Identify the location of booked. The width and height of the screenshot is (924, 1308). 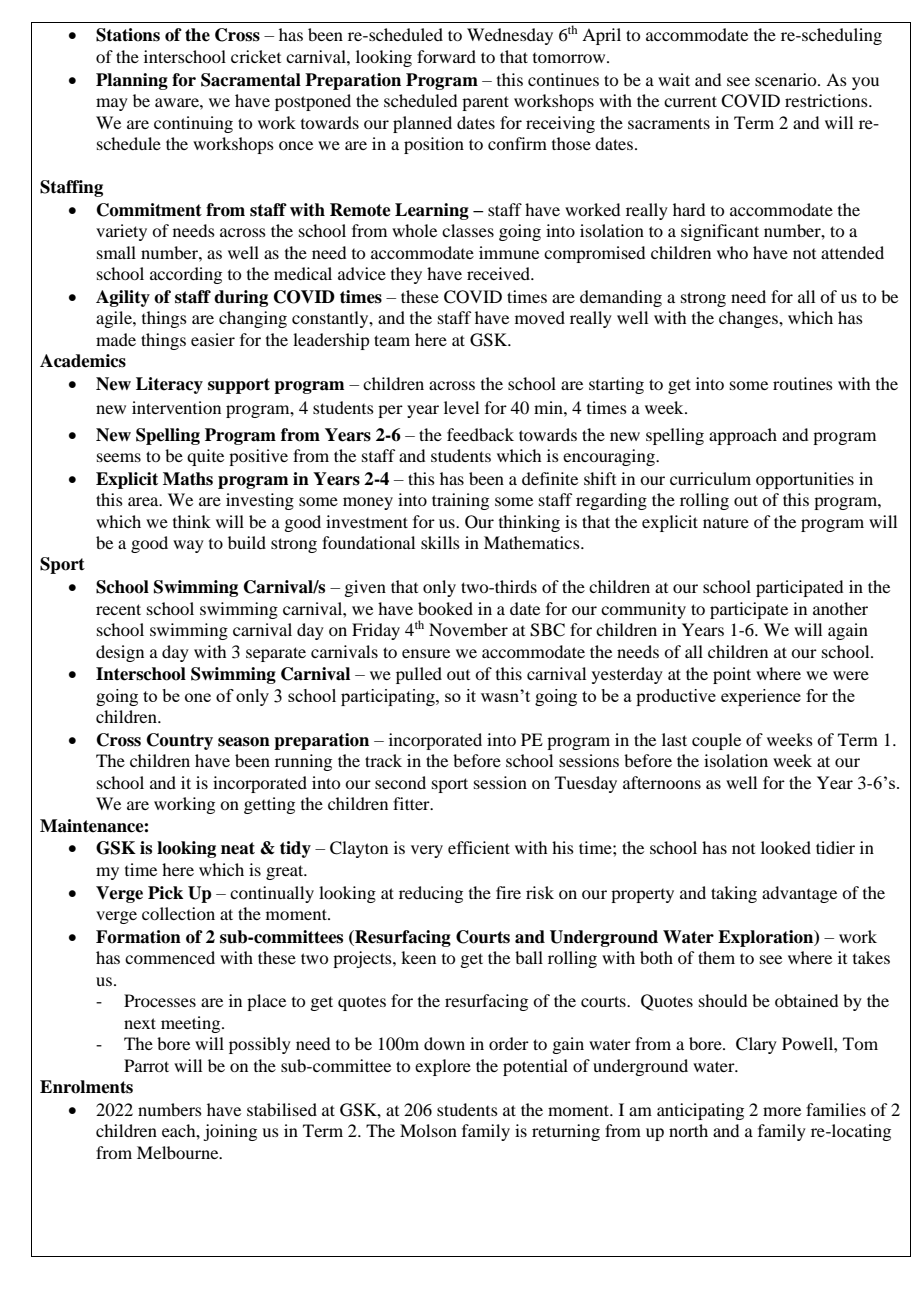
(445, 608).
